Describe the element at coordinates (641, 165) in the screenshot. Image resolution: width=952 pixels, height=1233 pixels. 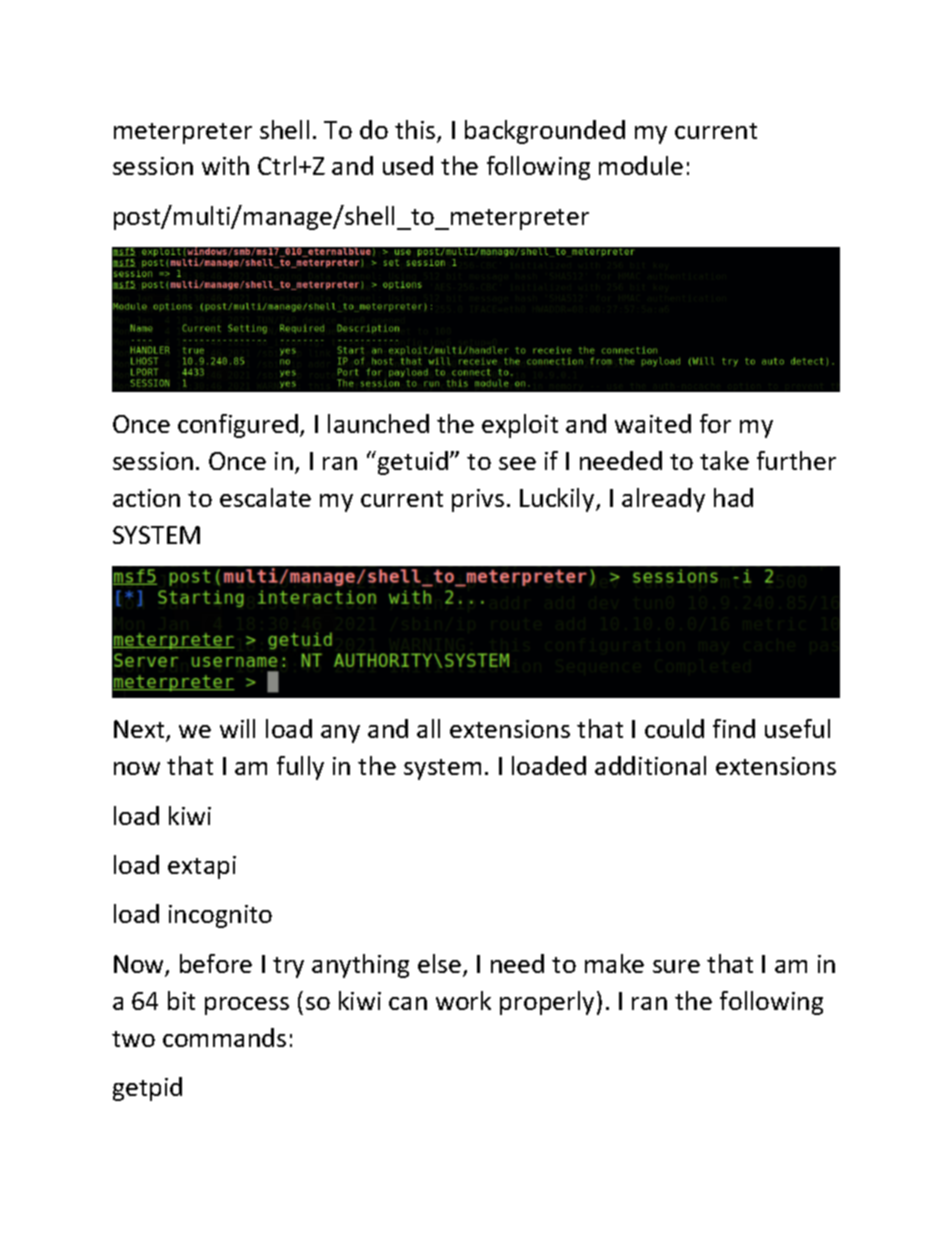
I see `module` at that location.
